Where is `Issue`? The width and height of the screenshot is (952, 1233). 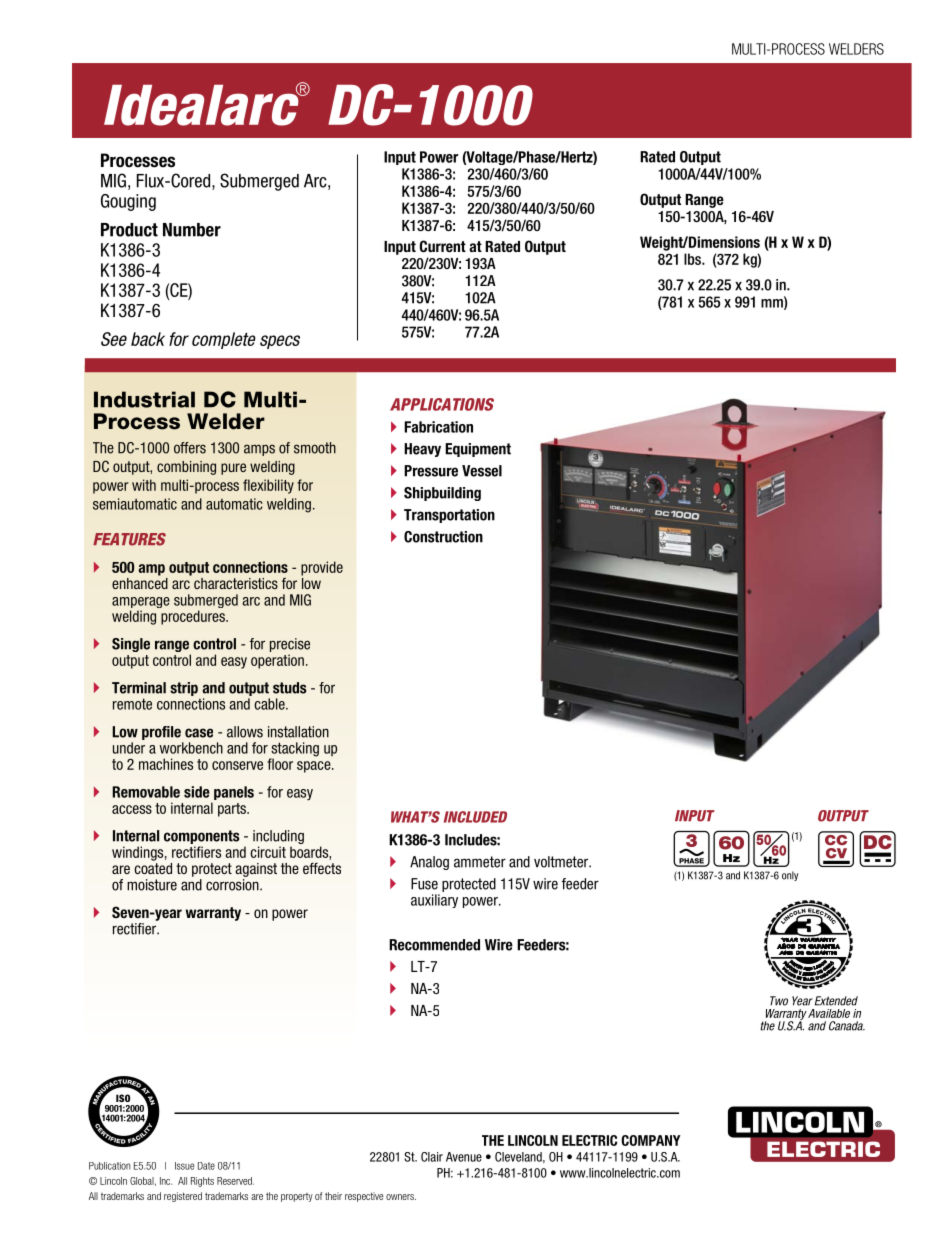
Issue is located at coordinates (184, 1166).
